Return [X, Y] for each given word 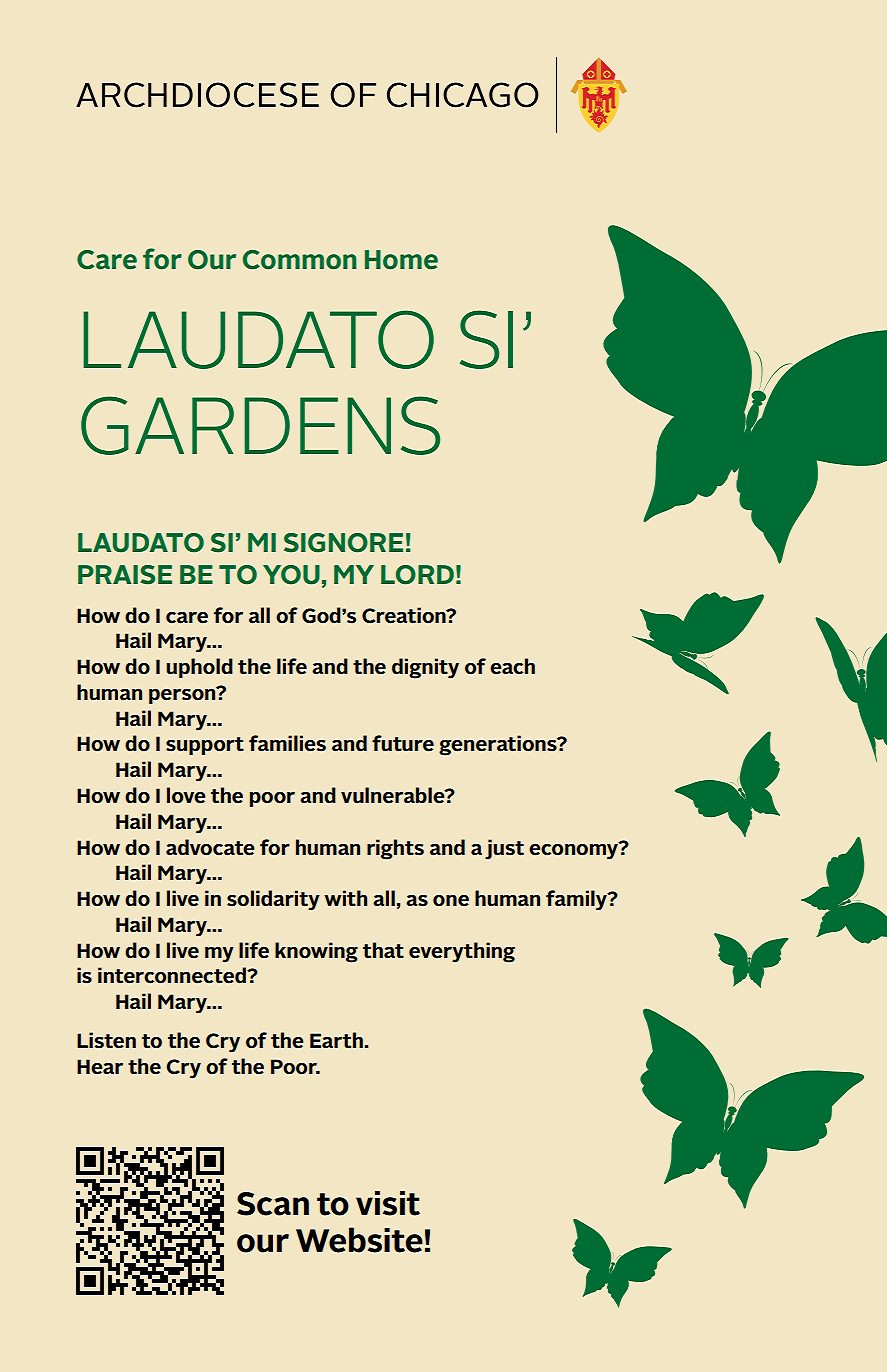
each [512, 666]
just [504, 849]
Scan [273, 1204]
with [345, 898]
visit [388, 1203]
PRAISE [125, 575]
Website [359, 1240]
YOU [291, 575]
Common [300, 260]
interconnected [173, 975]
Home [401, 260]
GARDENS [260, 425]
